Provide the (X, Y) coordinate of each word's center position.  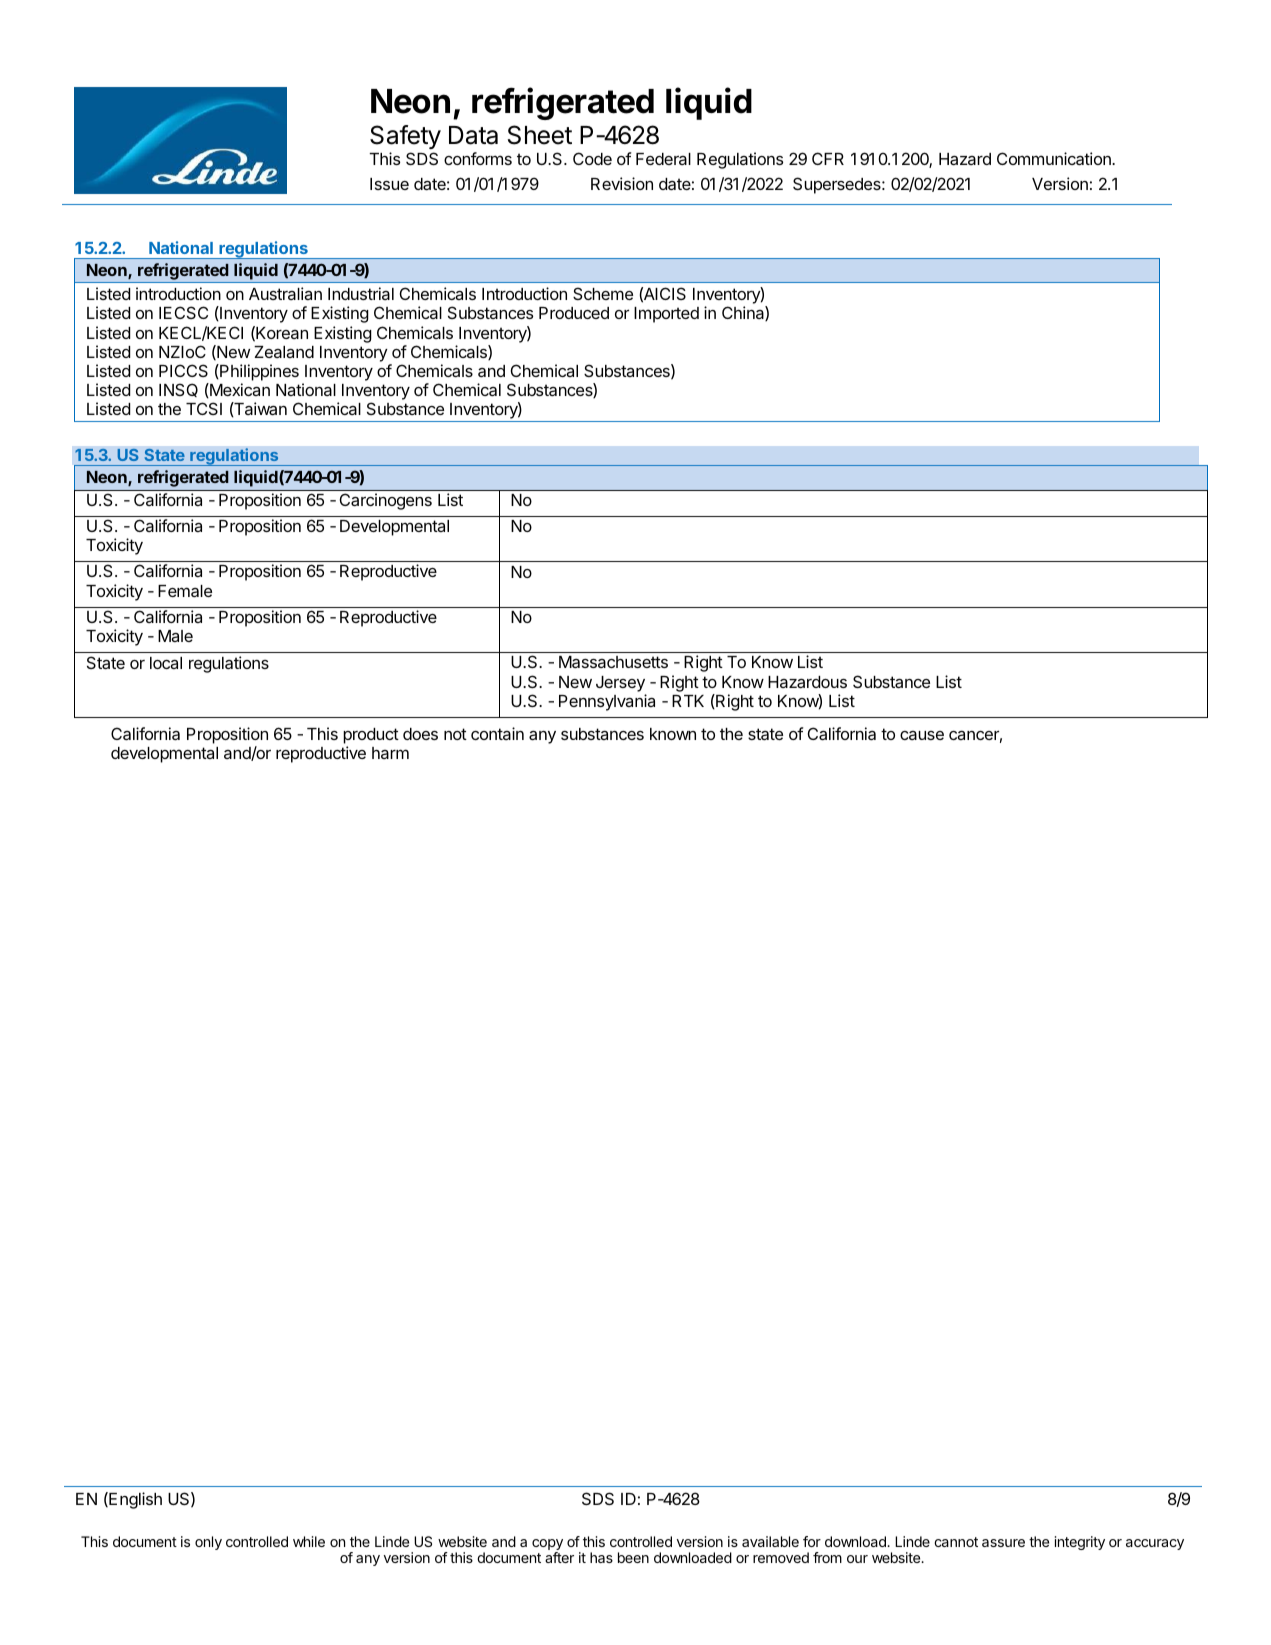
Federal (663, 159)
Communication (1055, 158)
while (309, 1541)
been (633, 1557)
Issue (389, 184)
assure (1003, 1543)
